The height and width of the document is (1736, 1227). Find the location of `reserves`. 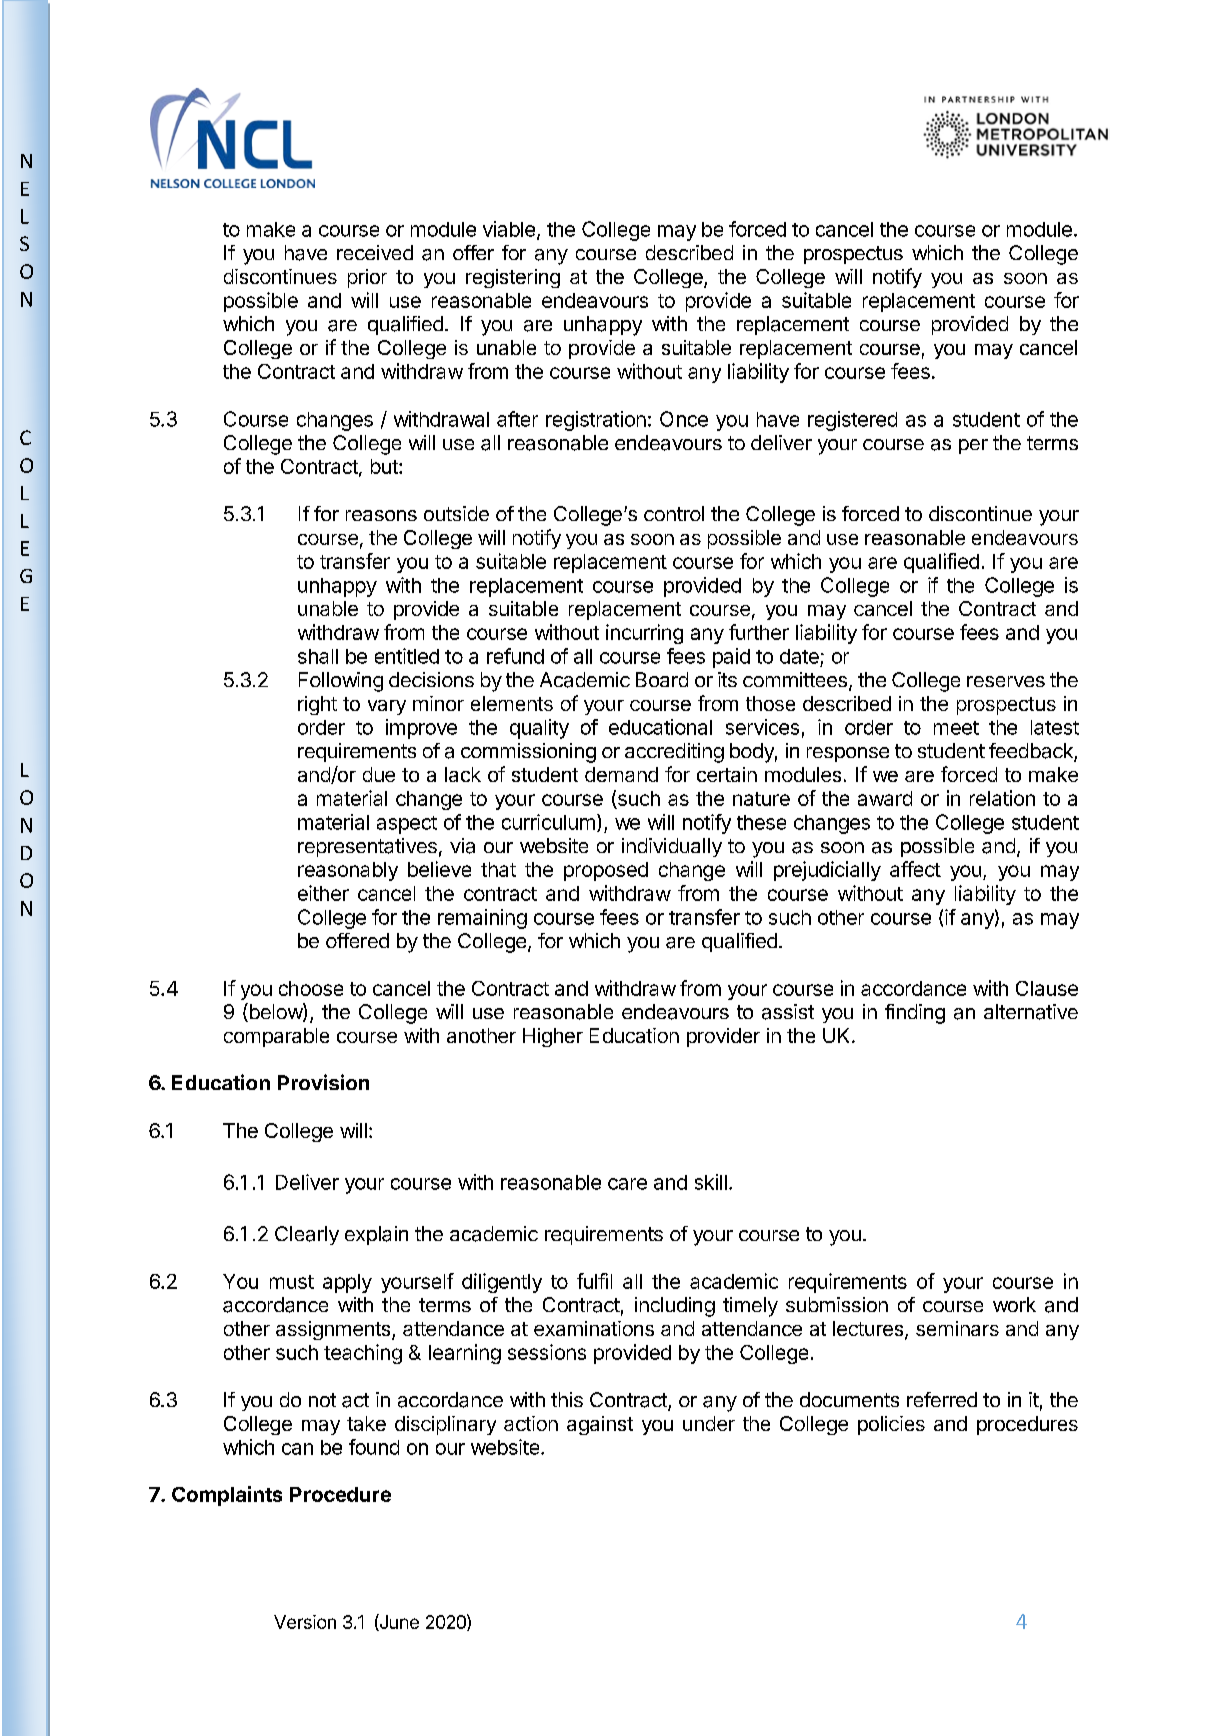

reserves is located at coordinates (1006, 681).
